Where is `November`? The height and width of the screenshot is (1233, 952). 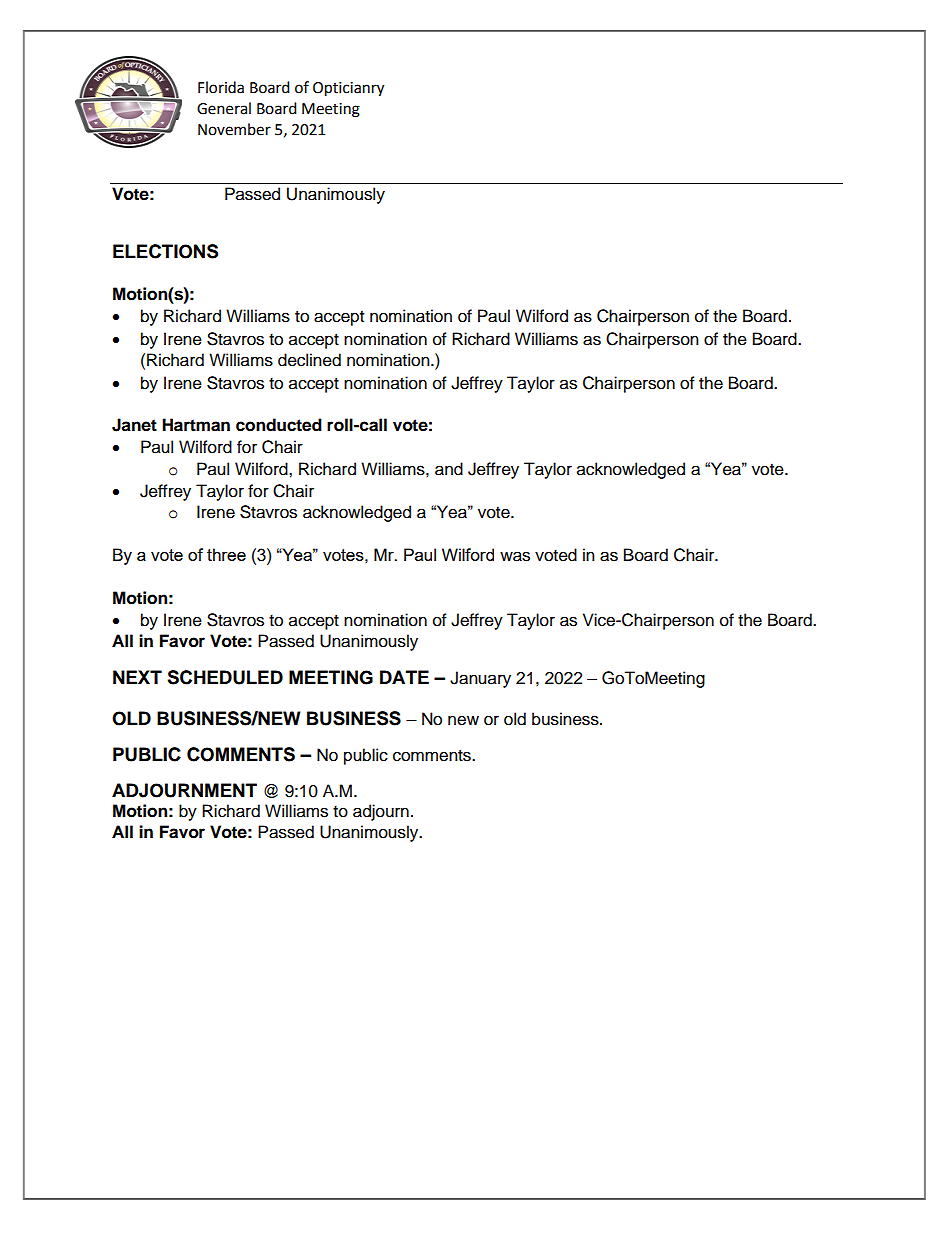
November is located at coordinates (234, 129).
